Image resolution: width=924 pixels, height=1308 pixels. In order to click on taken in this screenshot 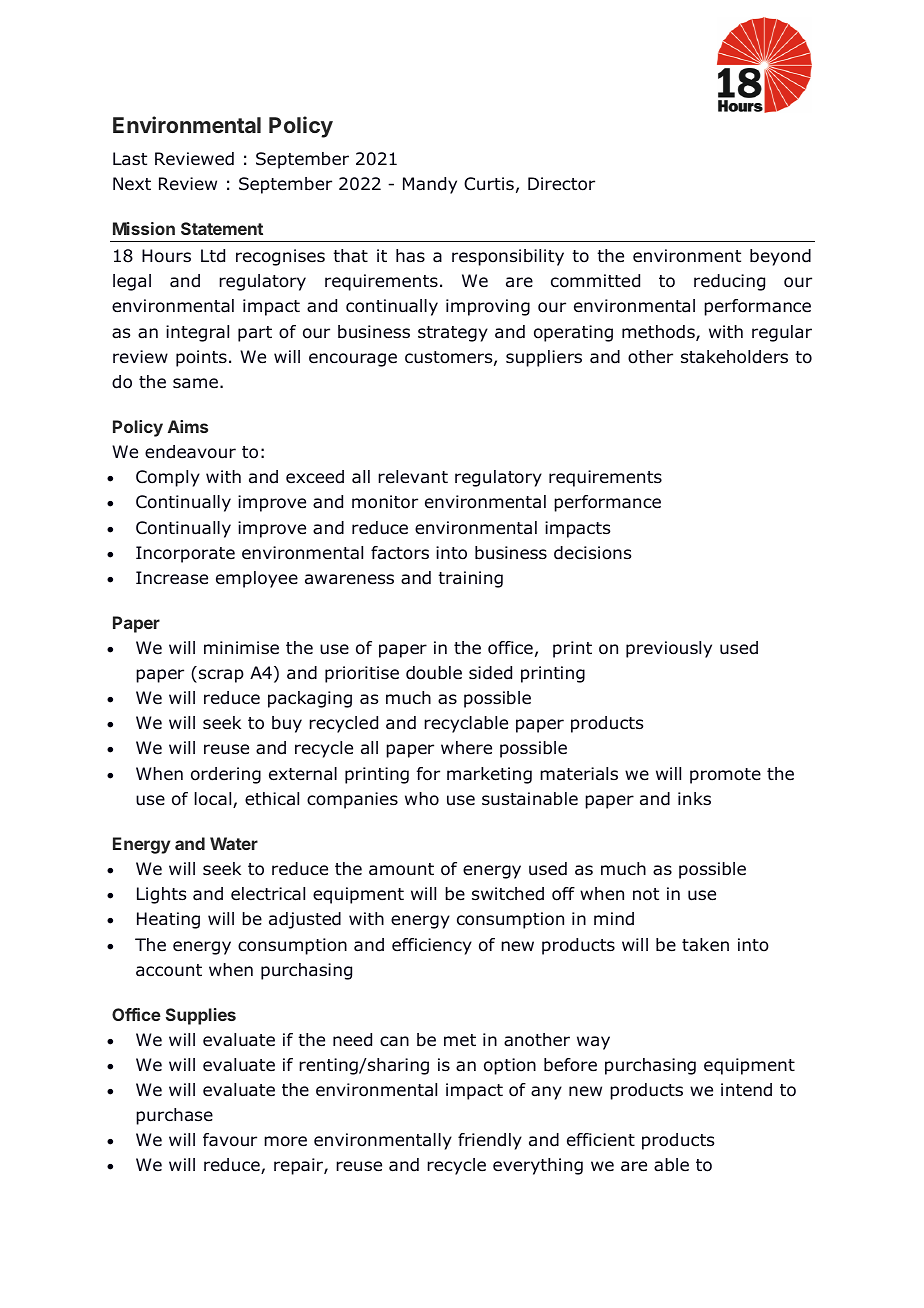, I will do `click(705, 945)`.
